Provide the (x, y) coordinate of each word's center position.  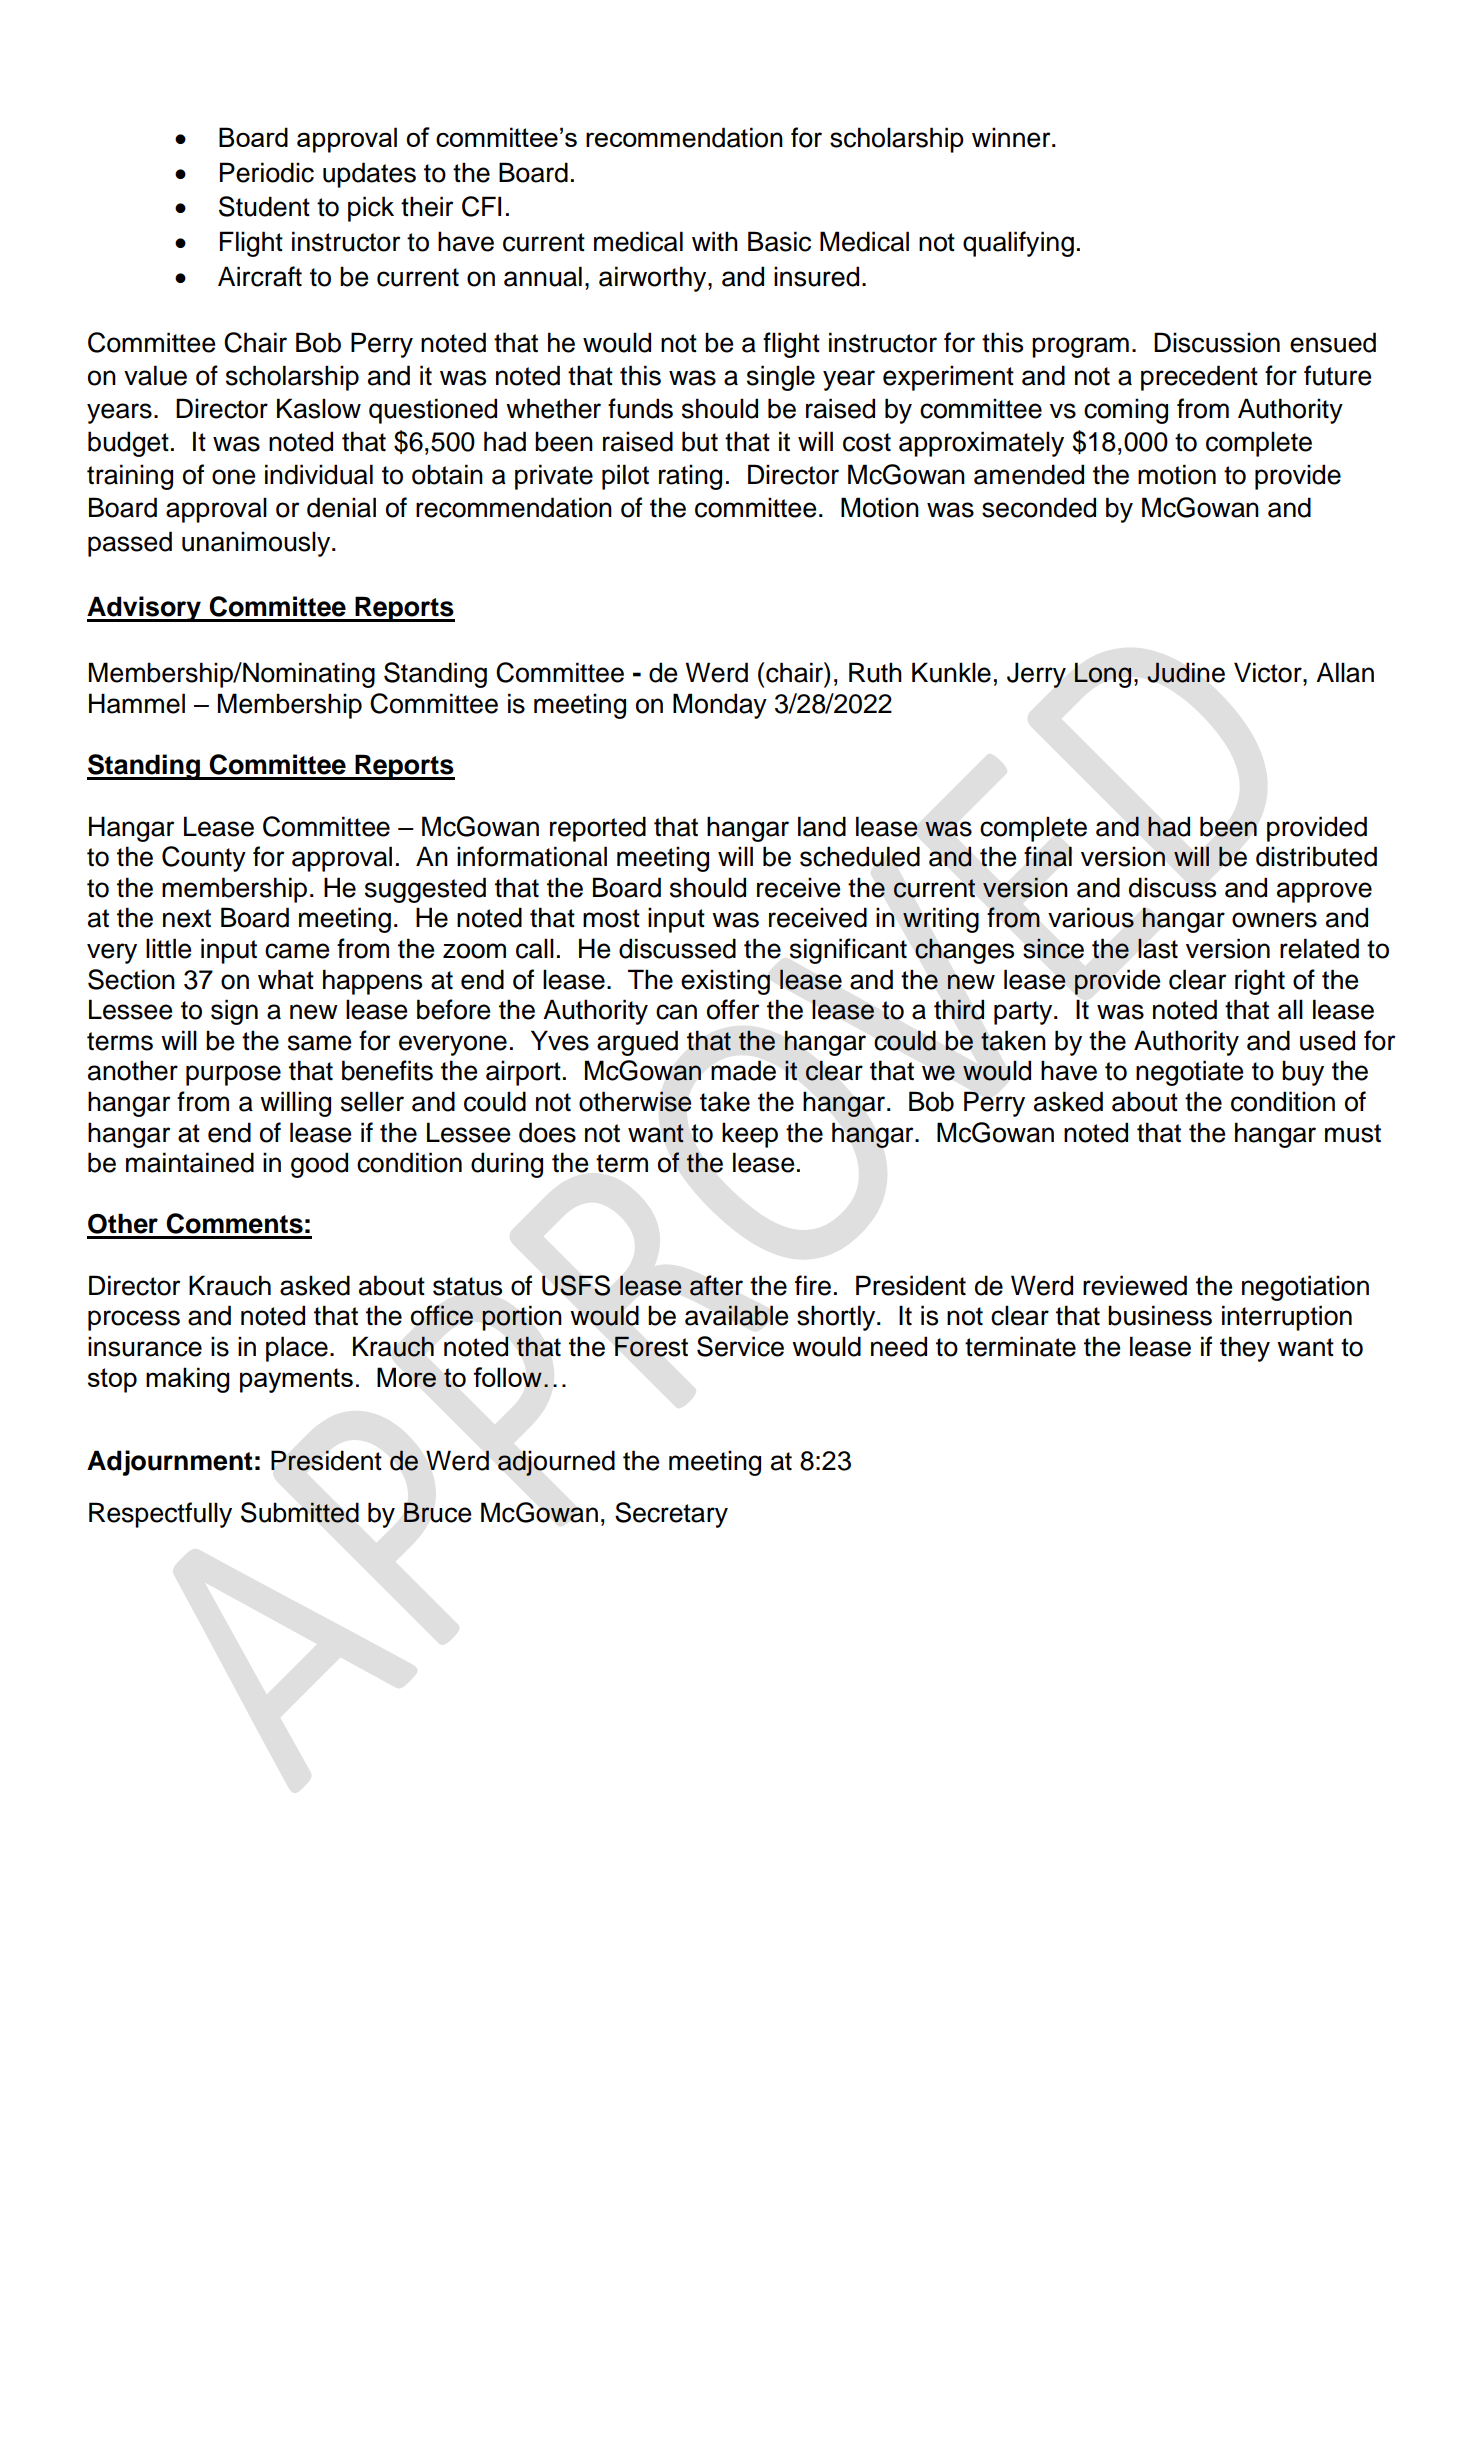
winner (1012, 137)
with (715, 241)
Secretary (671, 1515)
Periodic (267, 172)
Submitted (300, 1512)
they (1245, 1349)
